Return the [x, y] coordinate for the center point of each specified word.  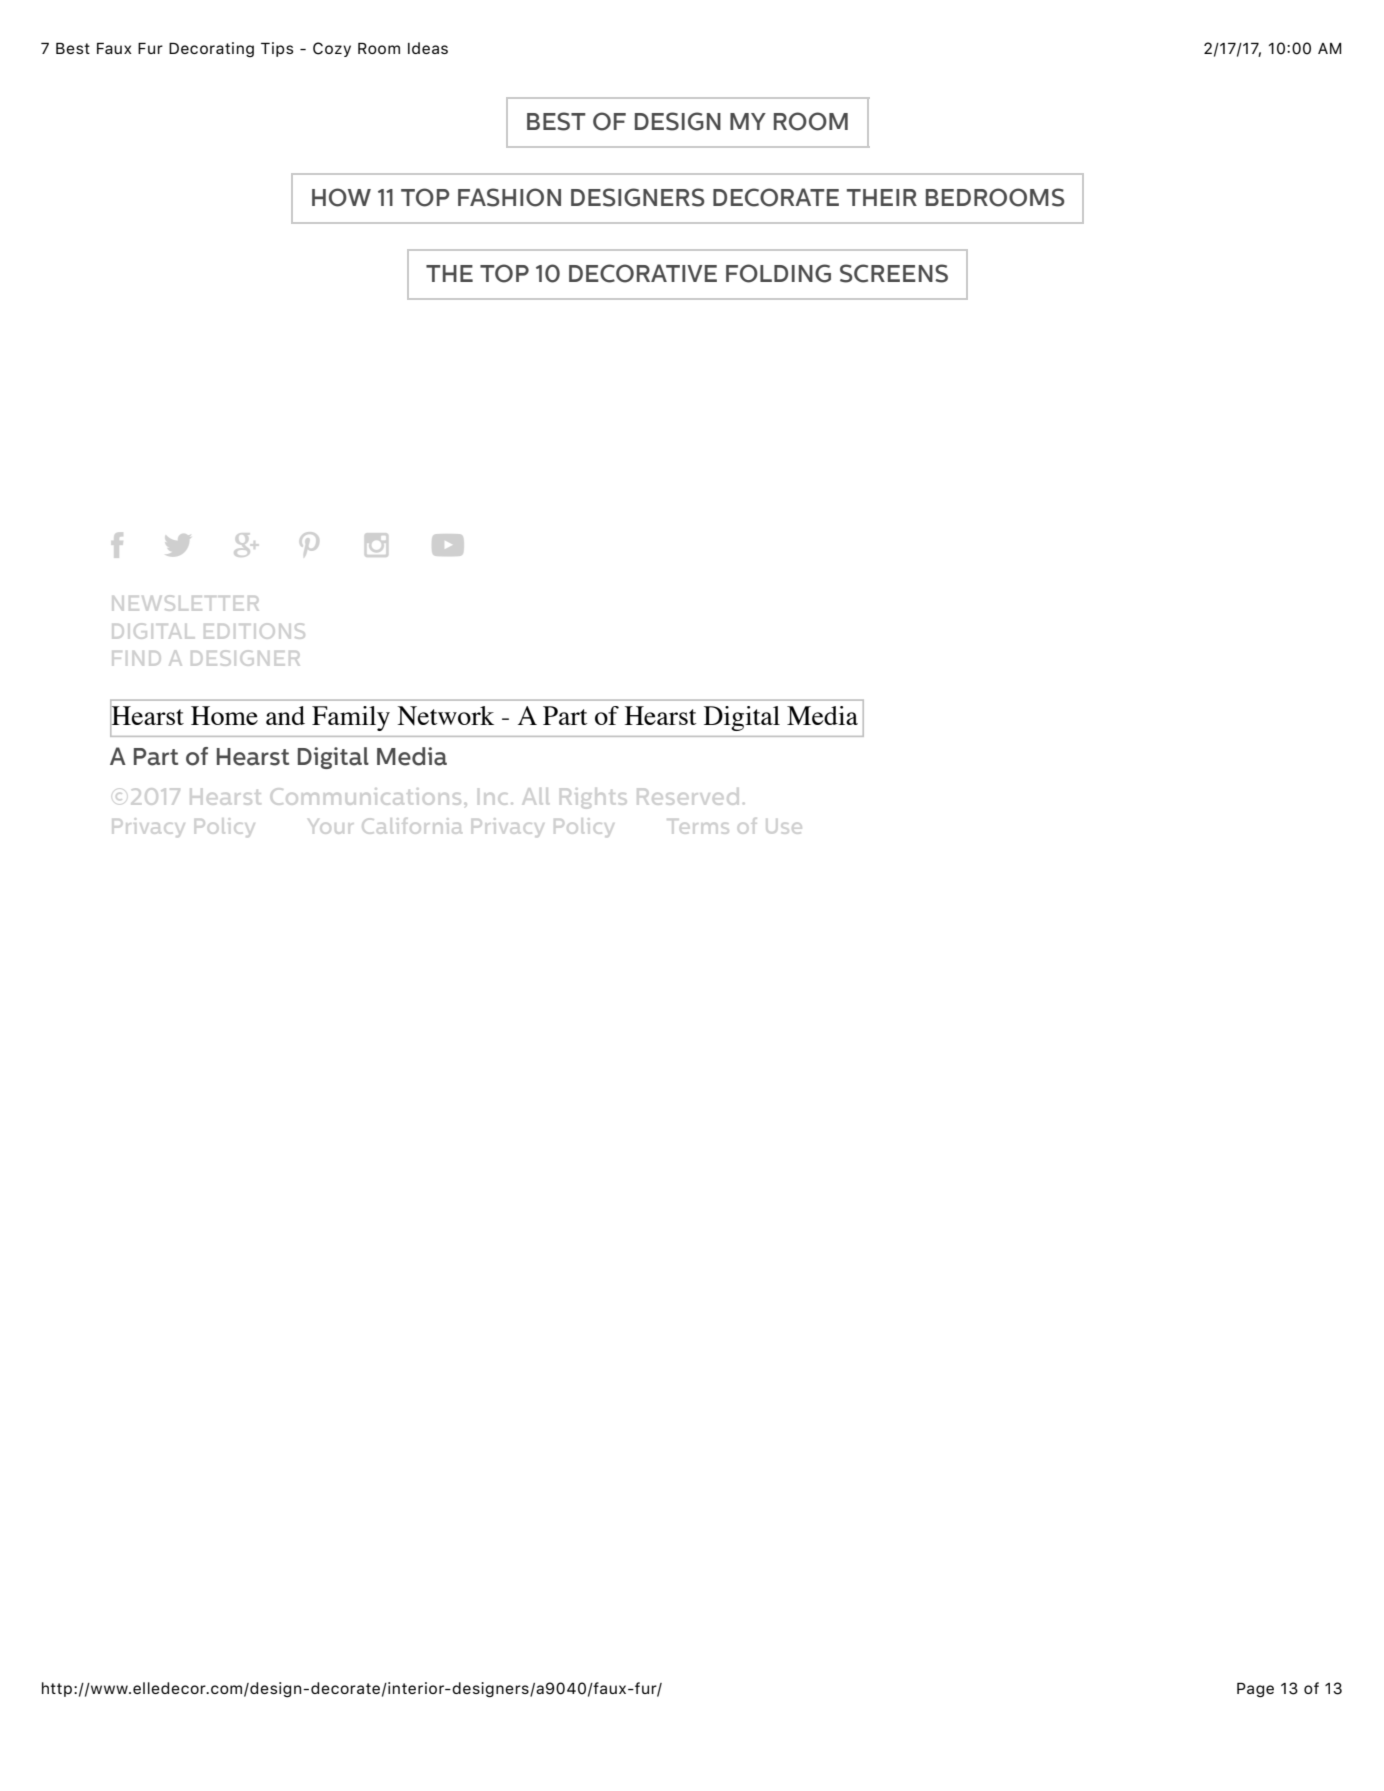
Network [445, 715]
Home [224, 715]
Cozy [332, 49]
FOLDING [778, 273]
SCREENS [894, 273]
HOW [341, 197]
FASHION [509, 197]
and [285, 715]
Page [1255, 1690]
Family [351, 718]
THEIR [882, 197]
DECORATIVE [643, 273]
